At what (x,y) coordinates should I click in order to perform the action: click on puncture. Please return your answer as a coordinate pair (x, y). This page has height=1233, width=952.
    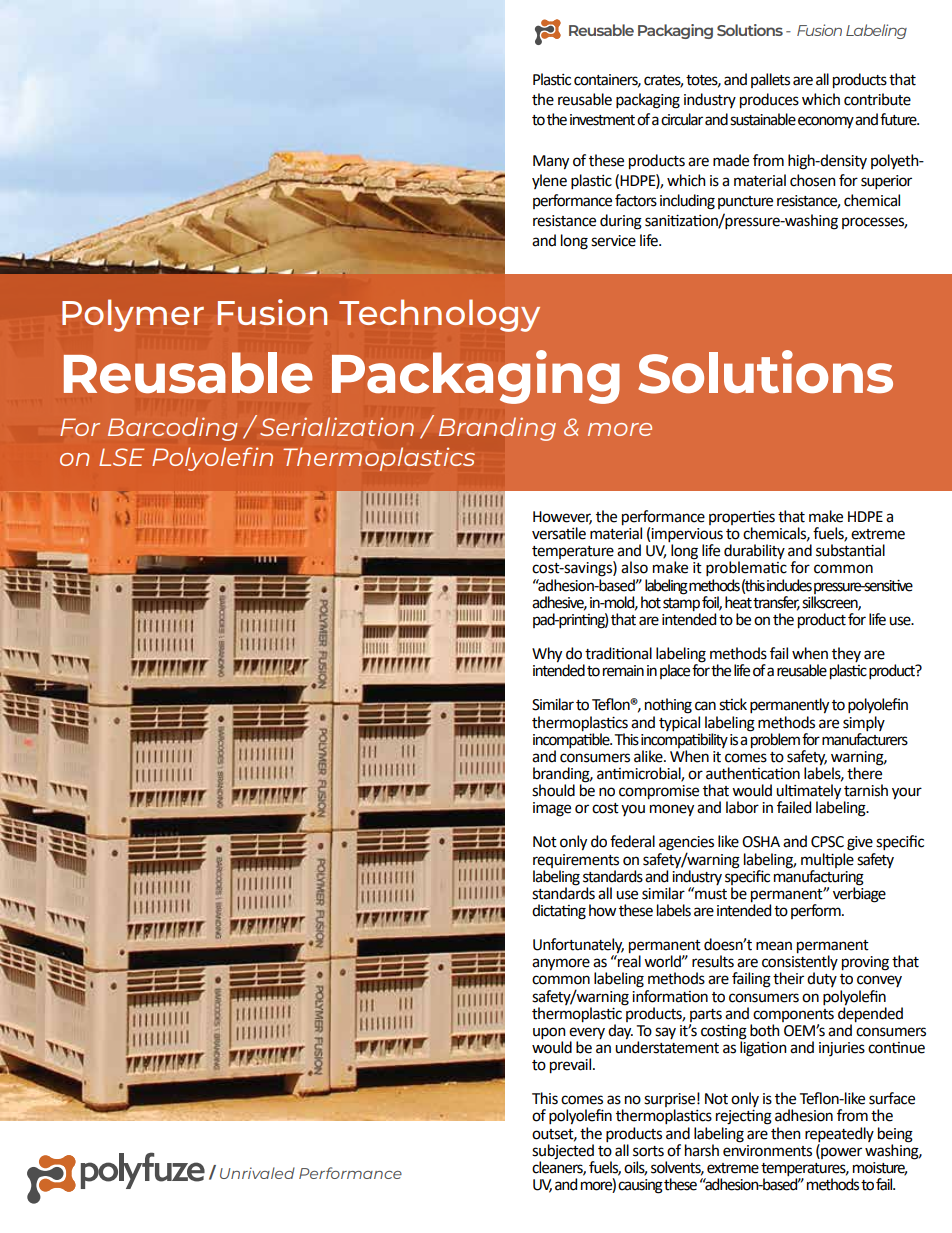
    Looking at the image, I should click on (745, 202).
